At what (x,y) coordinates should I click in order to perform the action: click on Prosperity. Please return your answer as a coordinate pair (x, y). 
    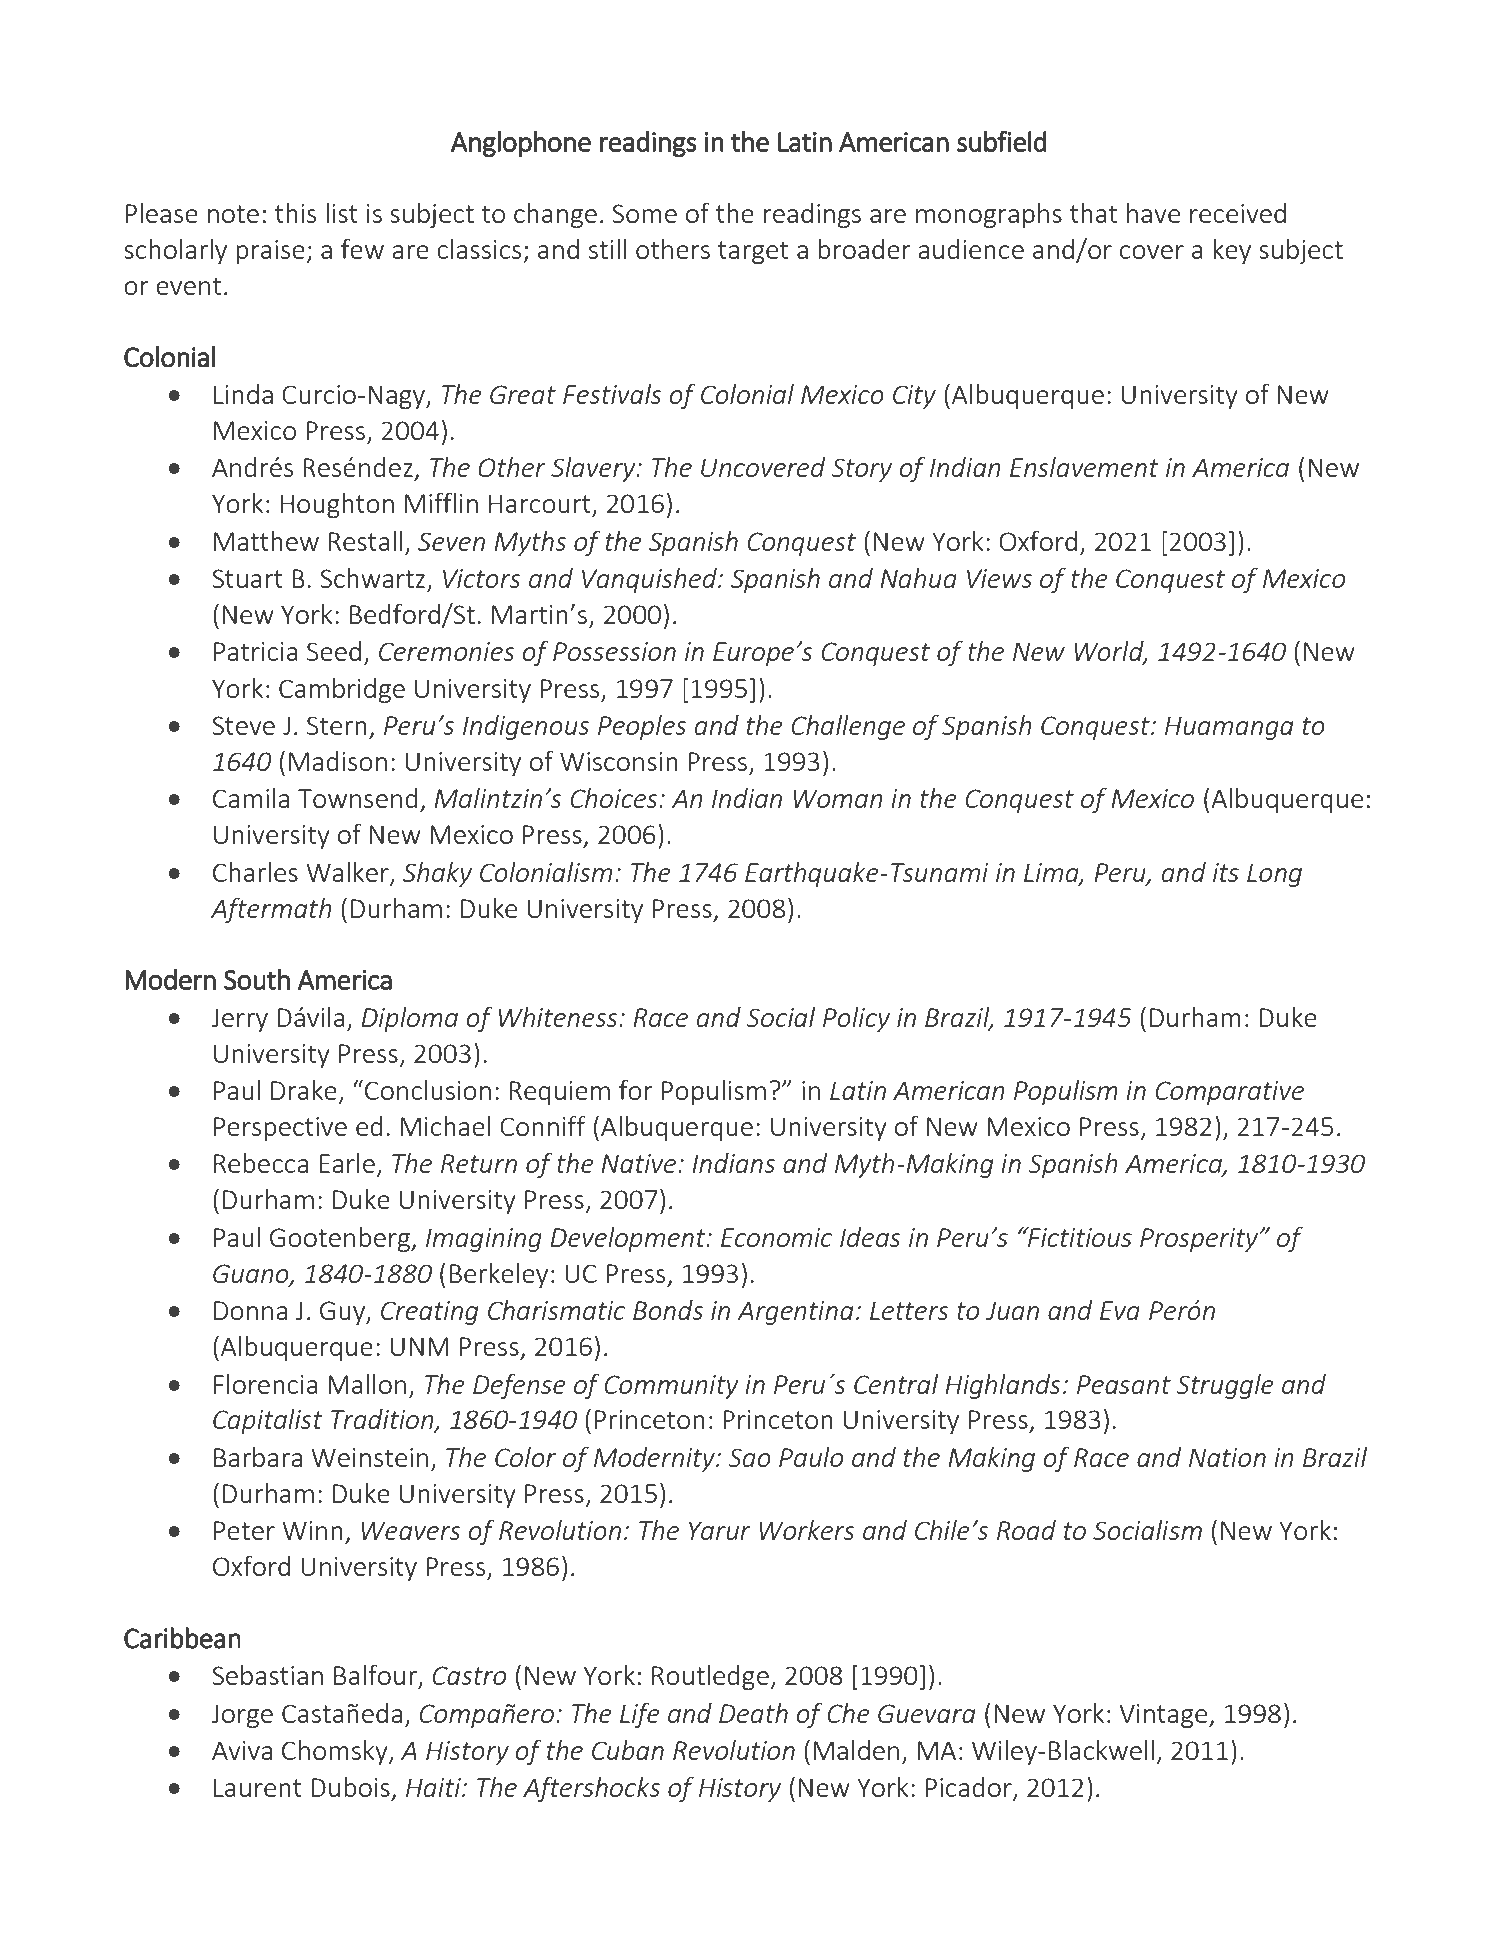
    Looking at the image, I should click on (1199, 1240).
